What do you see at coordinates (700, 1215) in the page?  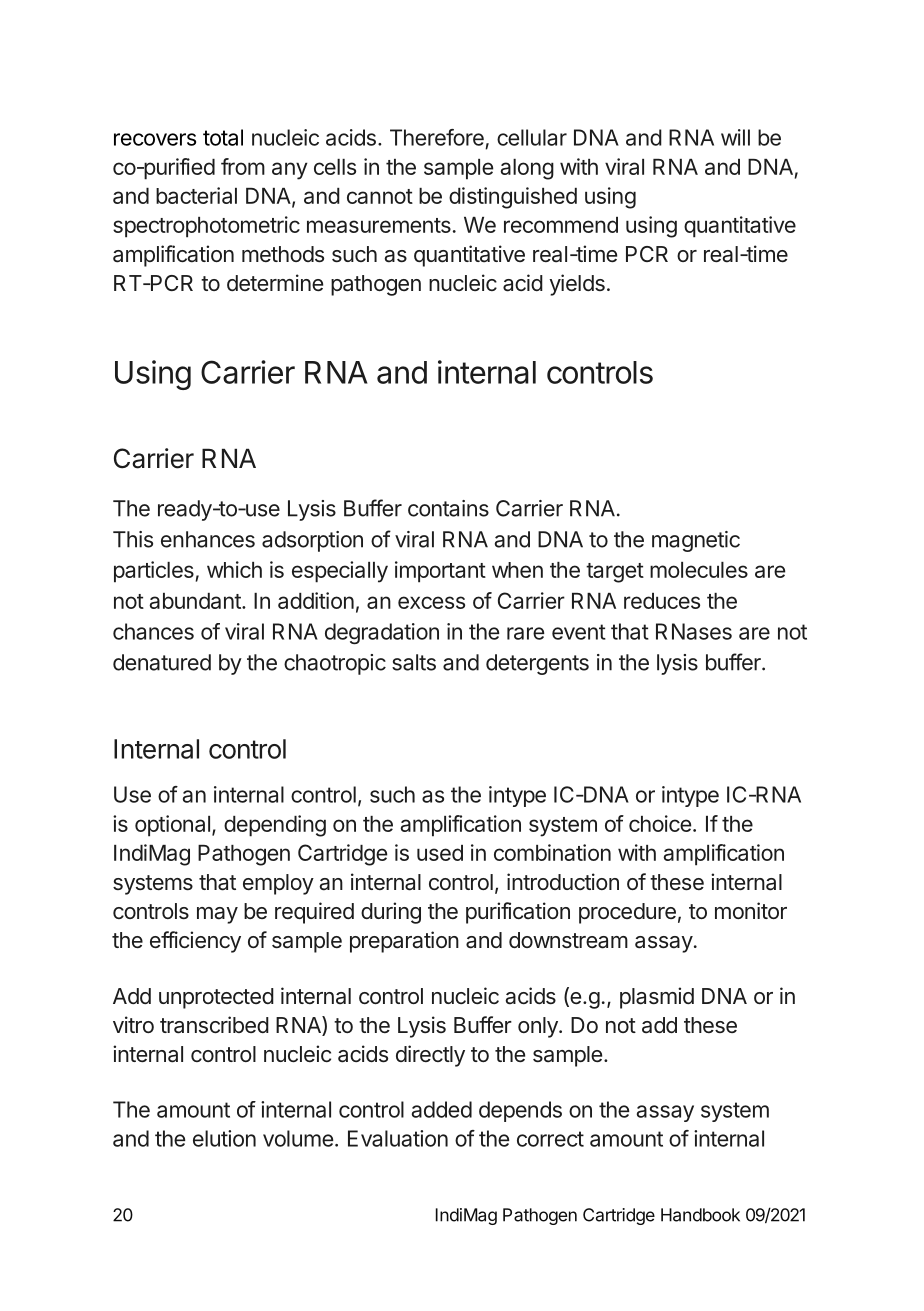 I see `Handbook` at bounding box center [700, 1215].
